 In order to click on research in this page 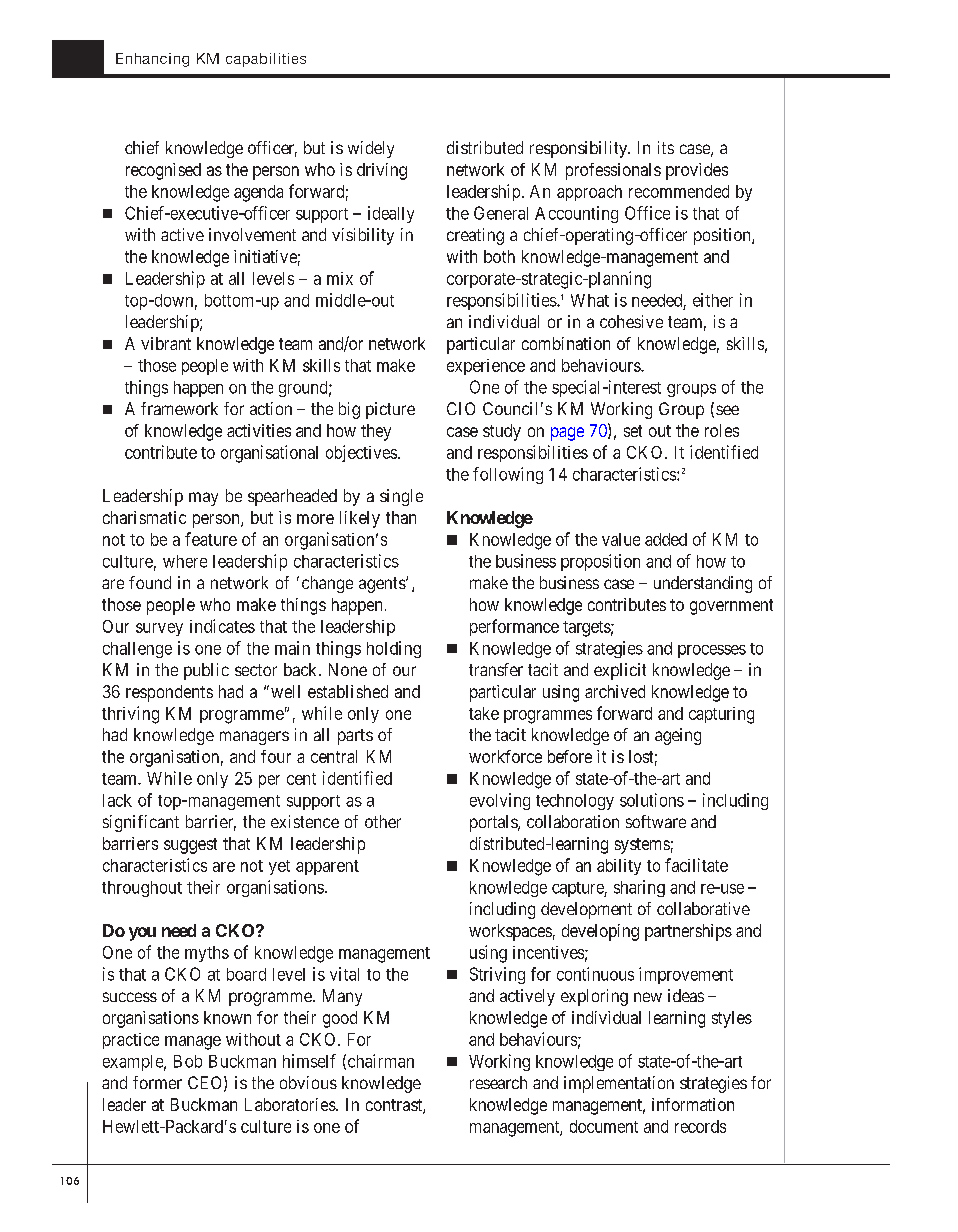, I will do `click(498, 1082)`.
